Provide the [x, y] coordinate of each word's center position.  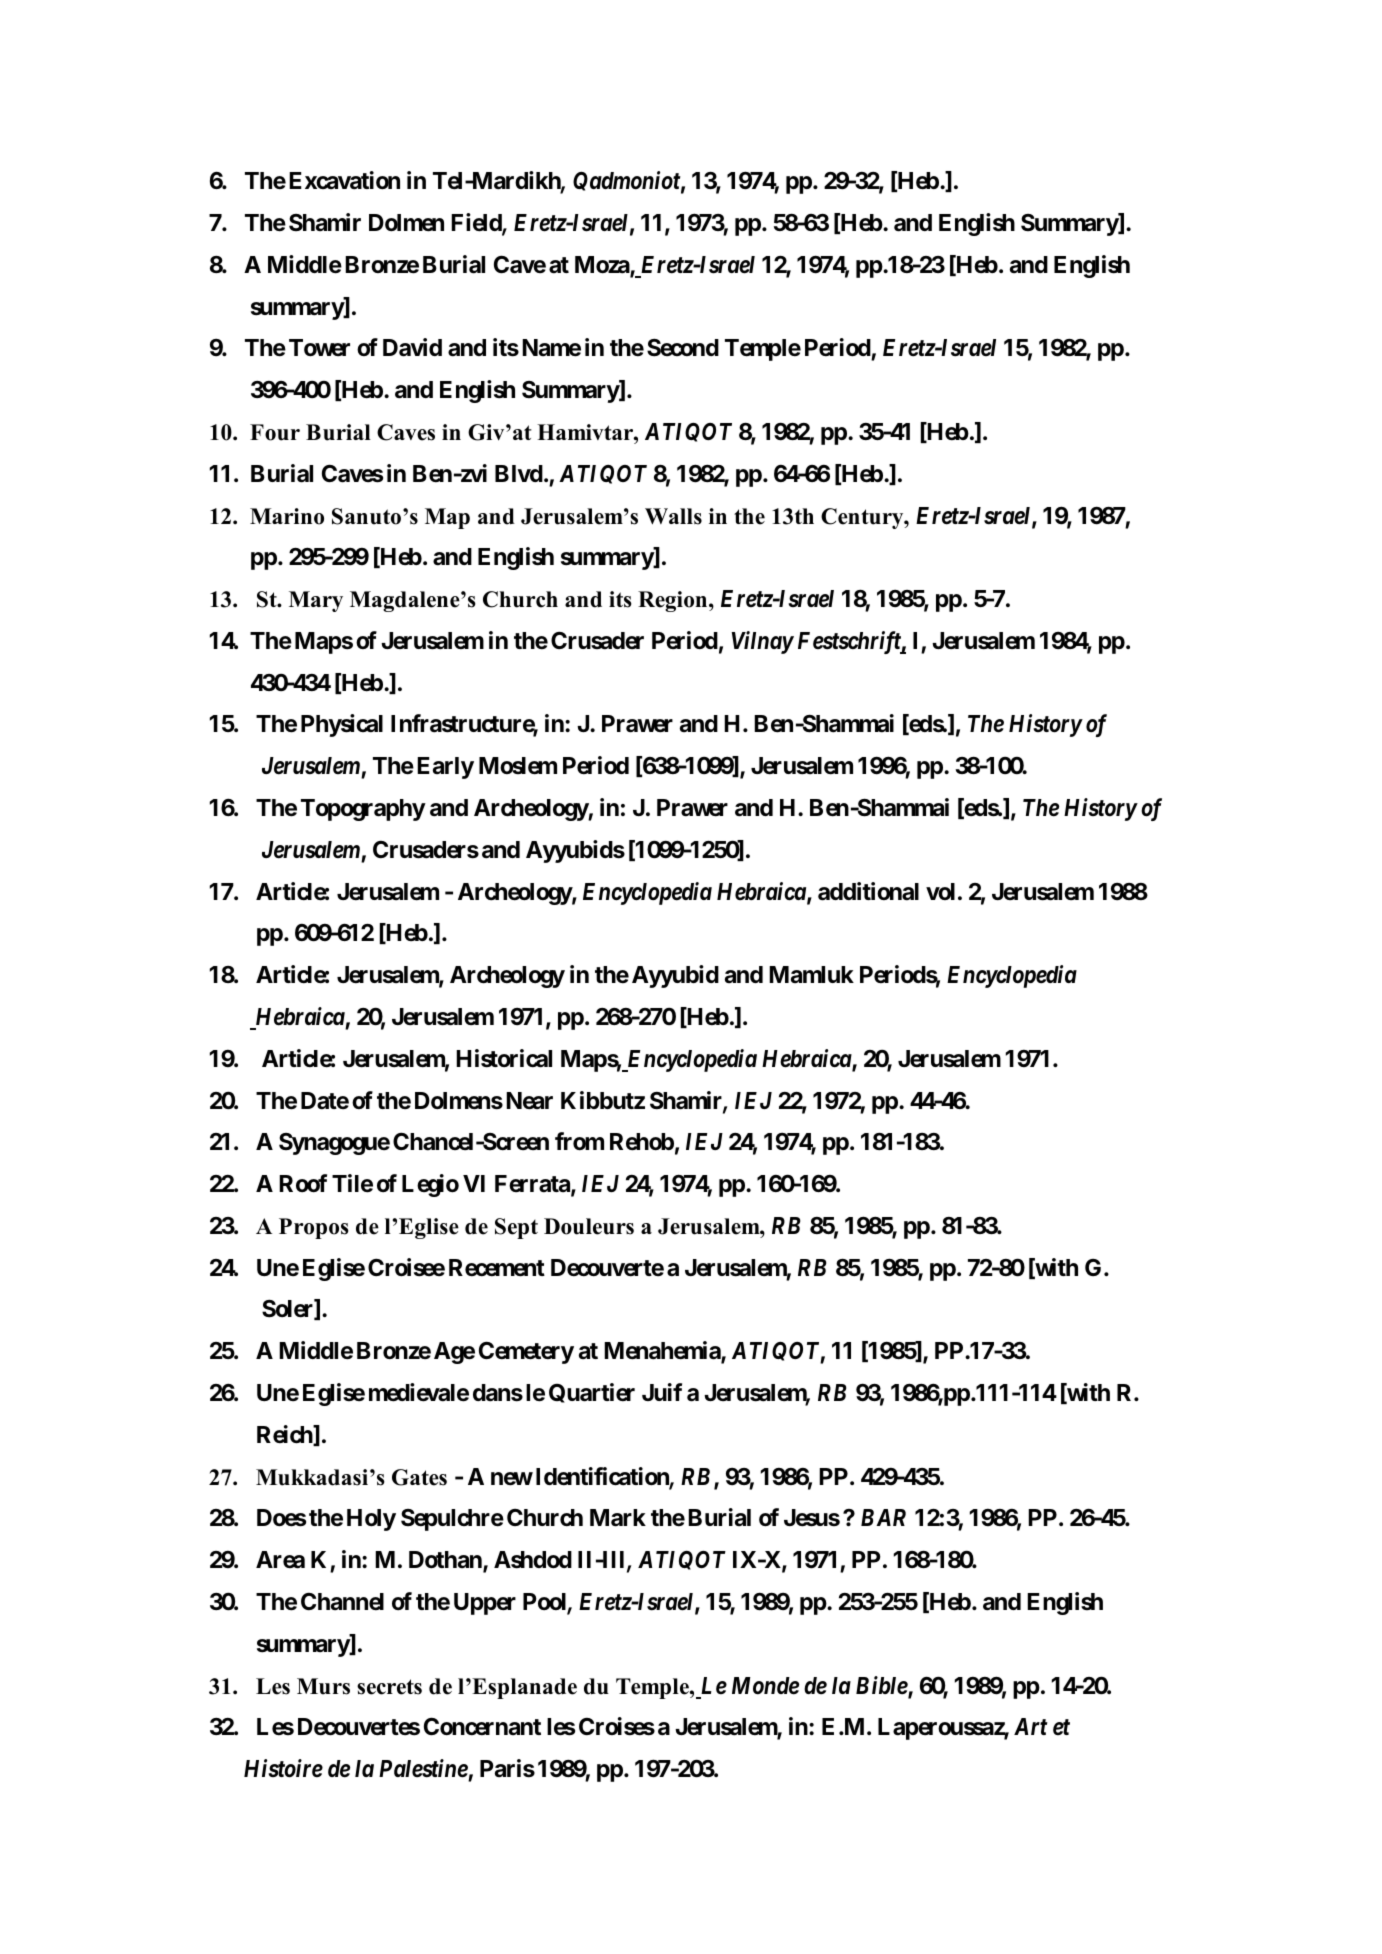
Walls [673, 516]
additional [868, 891]
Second [683, 347]
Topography [363, 810]
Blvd [519, 473]
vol [940, 891]
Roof [303, 1183]
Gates [419, 1477]
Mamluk [811, 975]
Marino [287, 516]
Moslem [518, 766]
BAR [883, 1517]
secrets [389, 1687]
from [579, 1141]
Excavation [344, 180]
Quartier [592, 1393]
